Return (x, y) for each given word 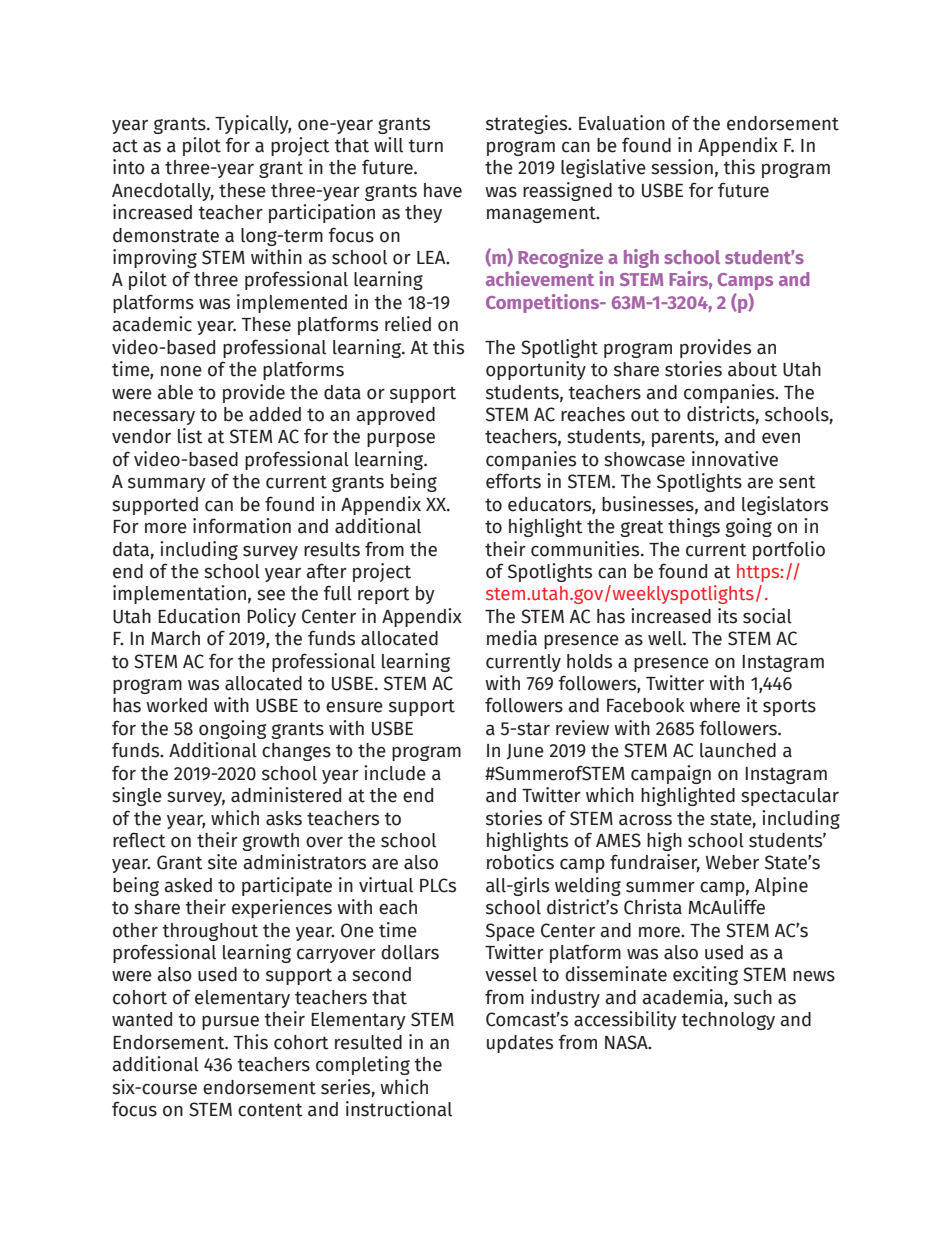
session (682, 167)
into (129, 167)
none (181, 371)
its (727, 616)
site (222, 862)
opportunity (536, 370)
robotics (520, 862)
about (752, 369)
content (270, 1110)
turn (425, 146)
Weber (732, 862)
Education (199, 616)
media (512, 638)
